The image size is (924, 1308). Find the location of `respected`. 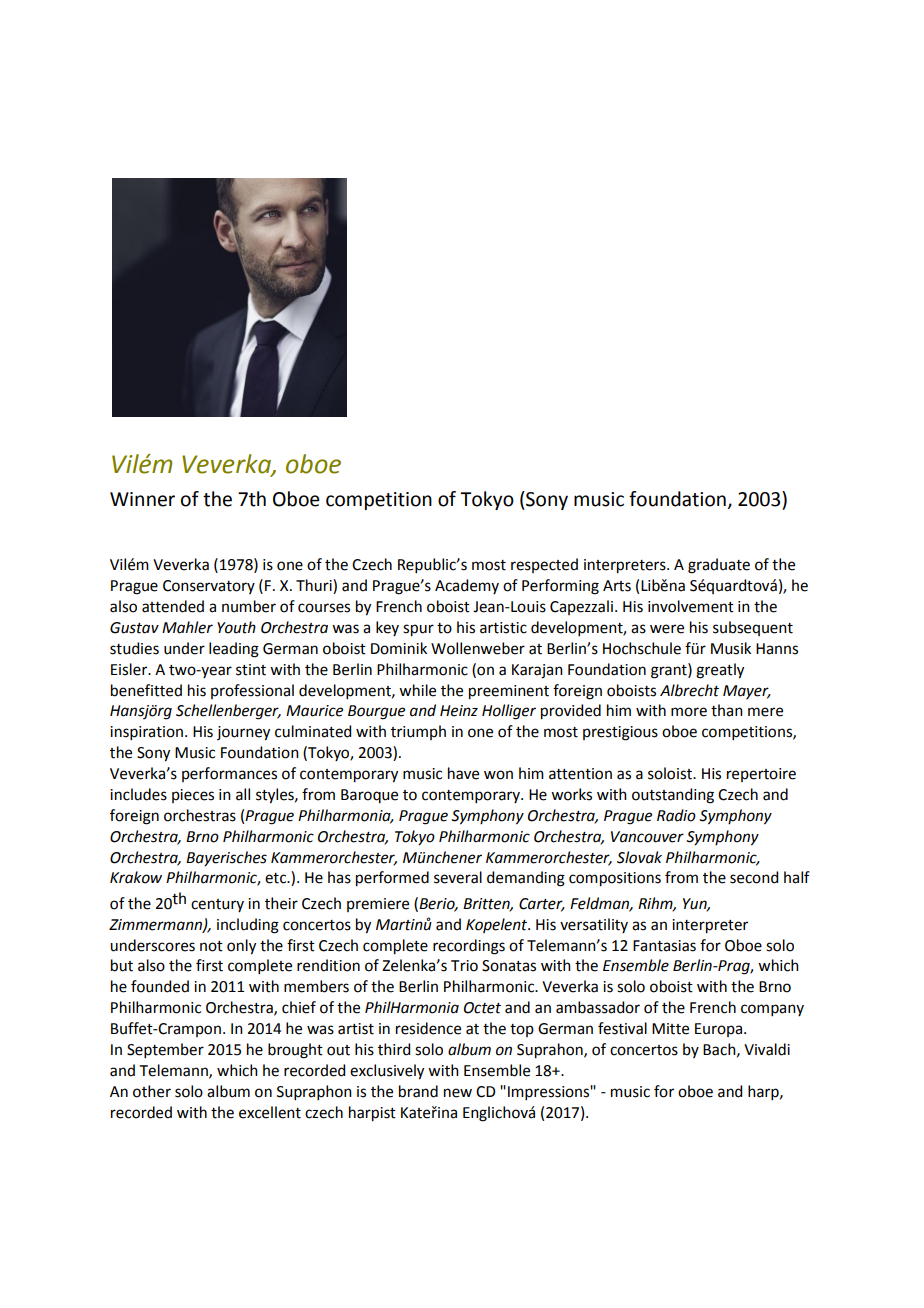

respected is located at coordinates (544, 565).
